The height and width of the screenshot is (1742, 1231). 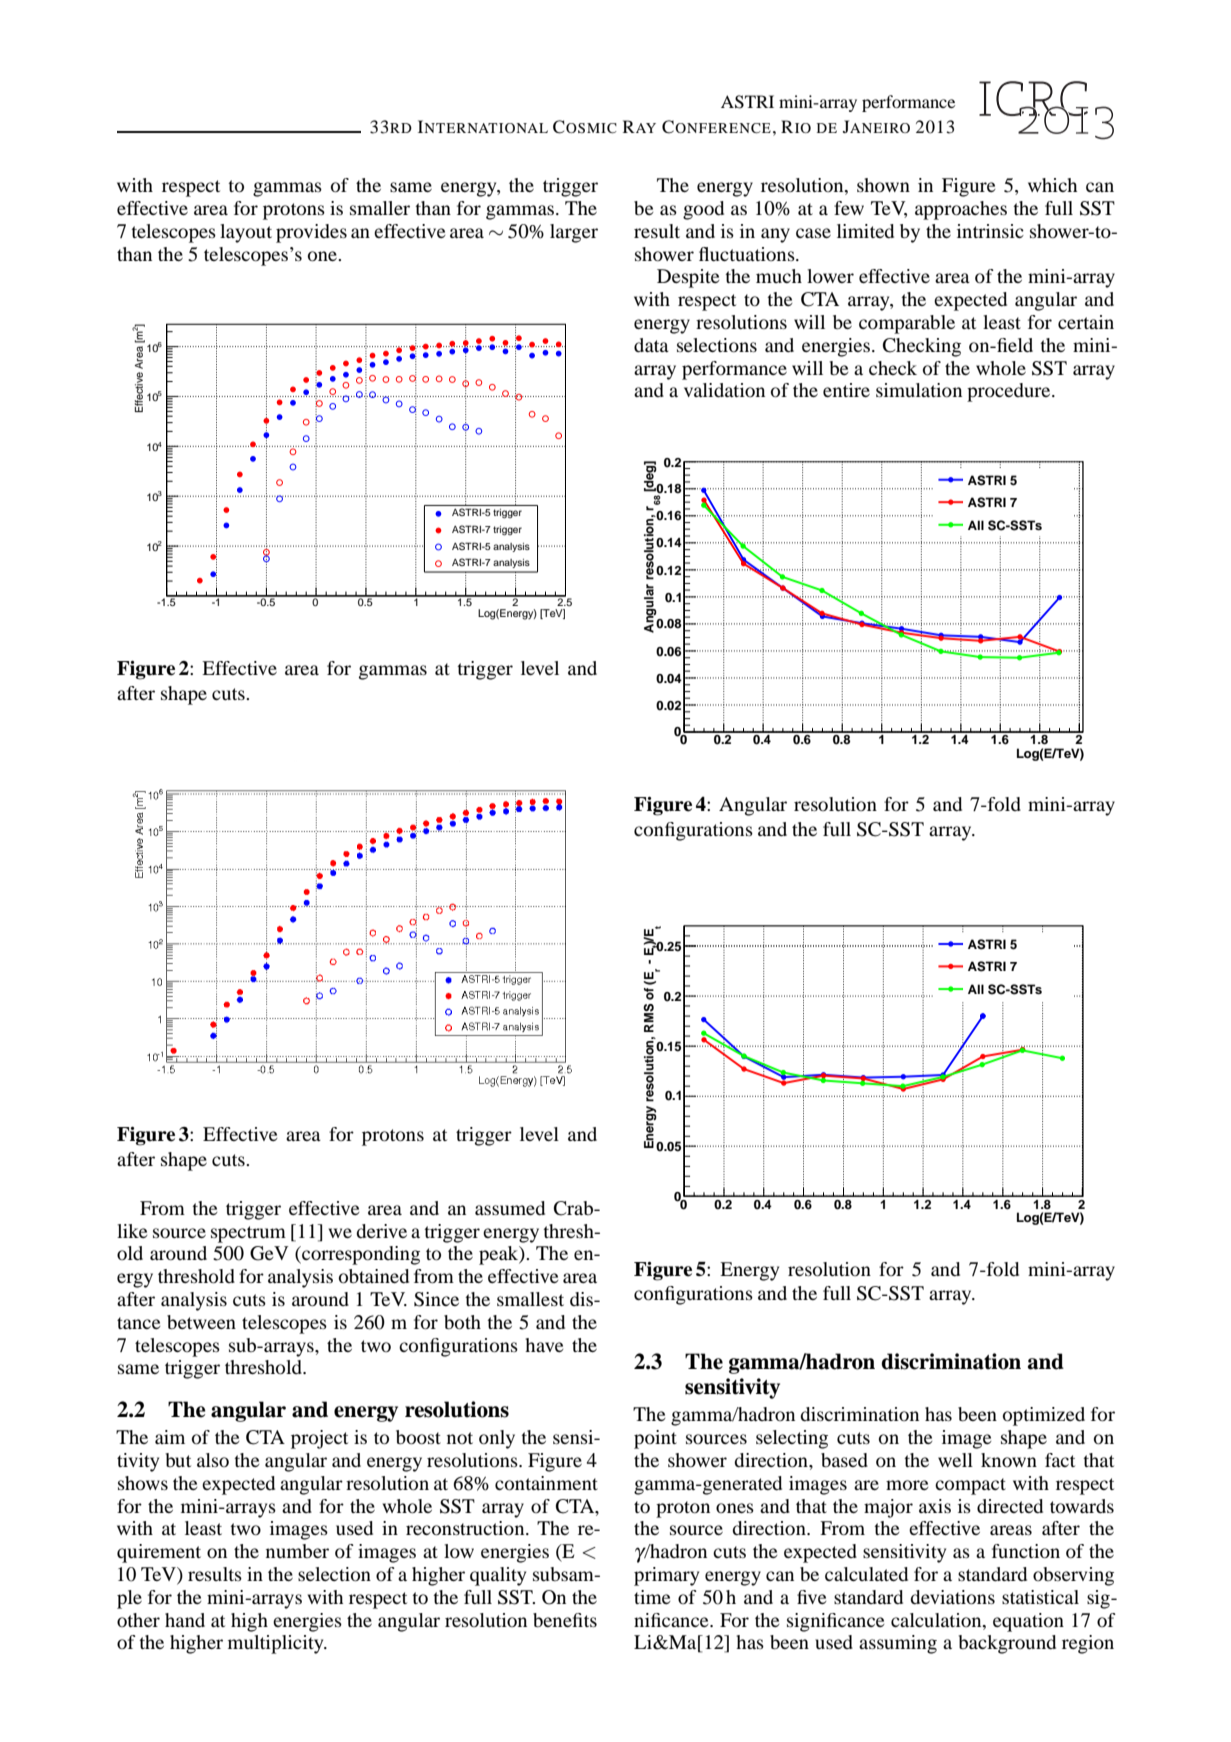 What do you see at coordinates (652, 1597) in the screenshot?
I see `time` at bounding box center [652, 1597].
